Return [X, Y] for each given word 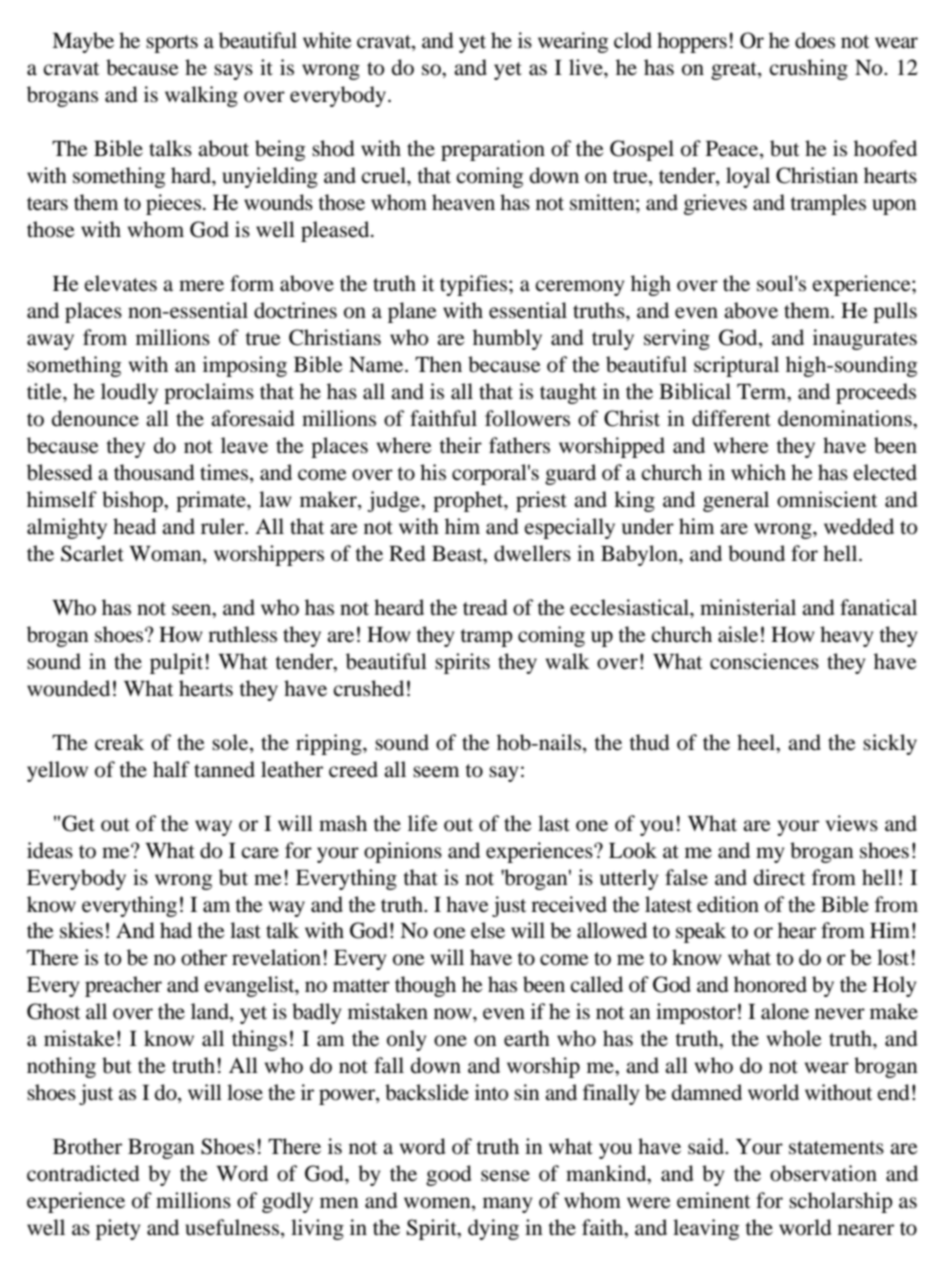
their [460, 445]
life [423, 823]
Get [78, 823]
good [449, 1175]
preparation [493, 150]
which [758, 472]
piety [118, 1229]
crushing [808, 69]
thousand [154, 472]
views [852, 823]
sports [172, 44]
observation [823, 1173]
